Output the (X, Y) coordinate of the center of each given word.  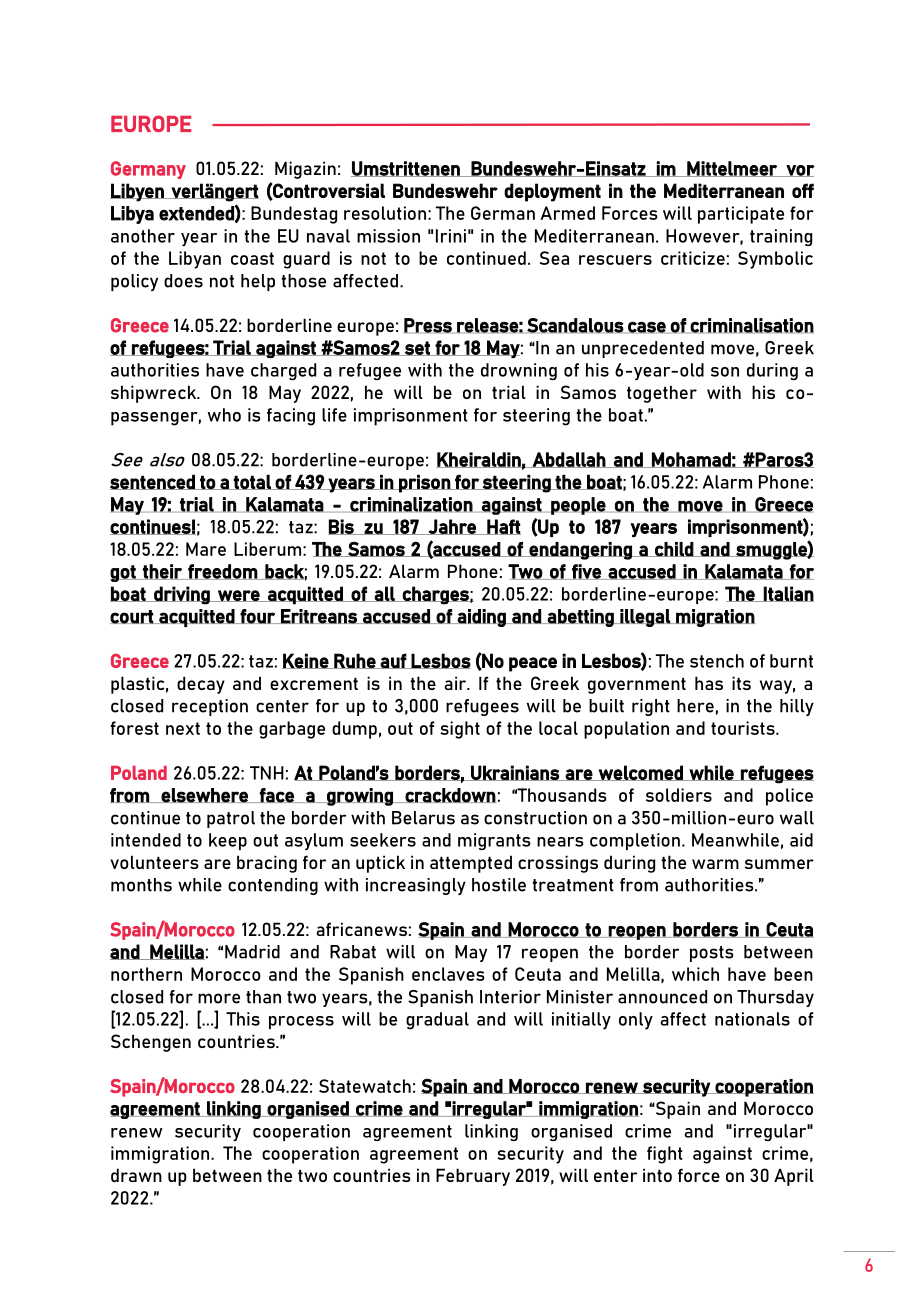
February (473, 1177)
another (143, 236)
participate (741, 215)
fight (665, 1155)
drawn (136, 1175)
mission (388, 236)
